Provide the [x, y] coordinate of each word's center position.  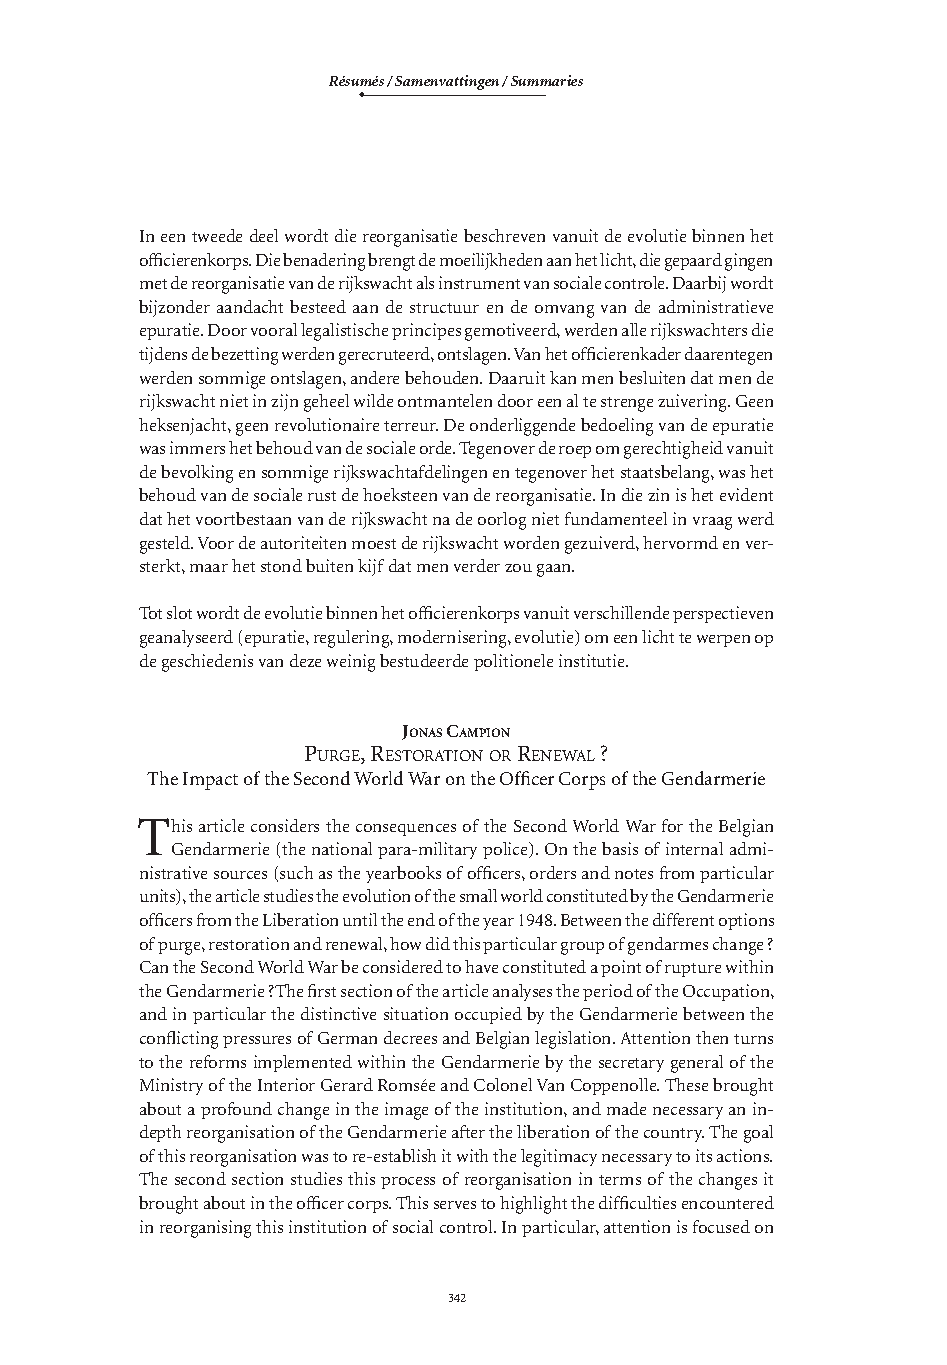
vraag [712, 523]
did [438, 943]
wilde [373, 400]
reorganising [205, 1229]
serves [455, 1205]
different [683, 919]
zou [518, 568]
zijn [284, 402]
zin [658, 494]
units [159, 897]
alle [634, 329]
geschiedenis [207, 663]
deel [264, 235]
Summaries [547, 80]
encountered [728, 1202]
